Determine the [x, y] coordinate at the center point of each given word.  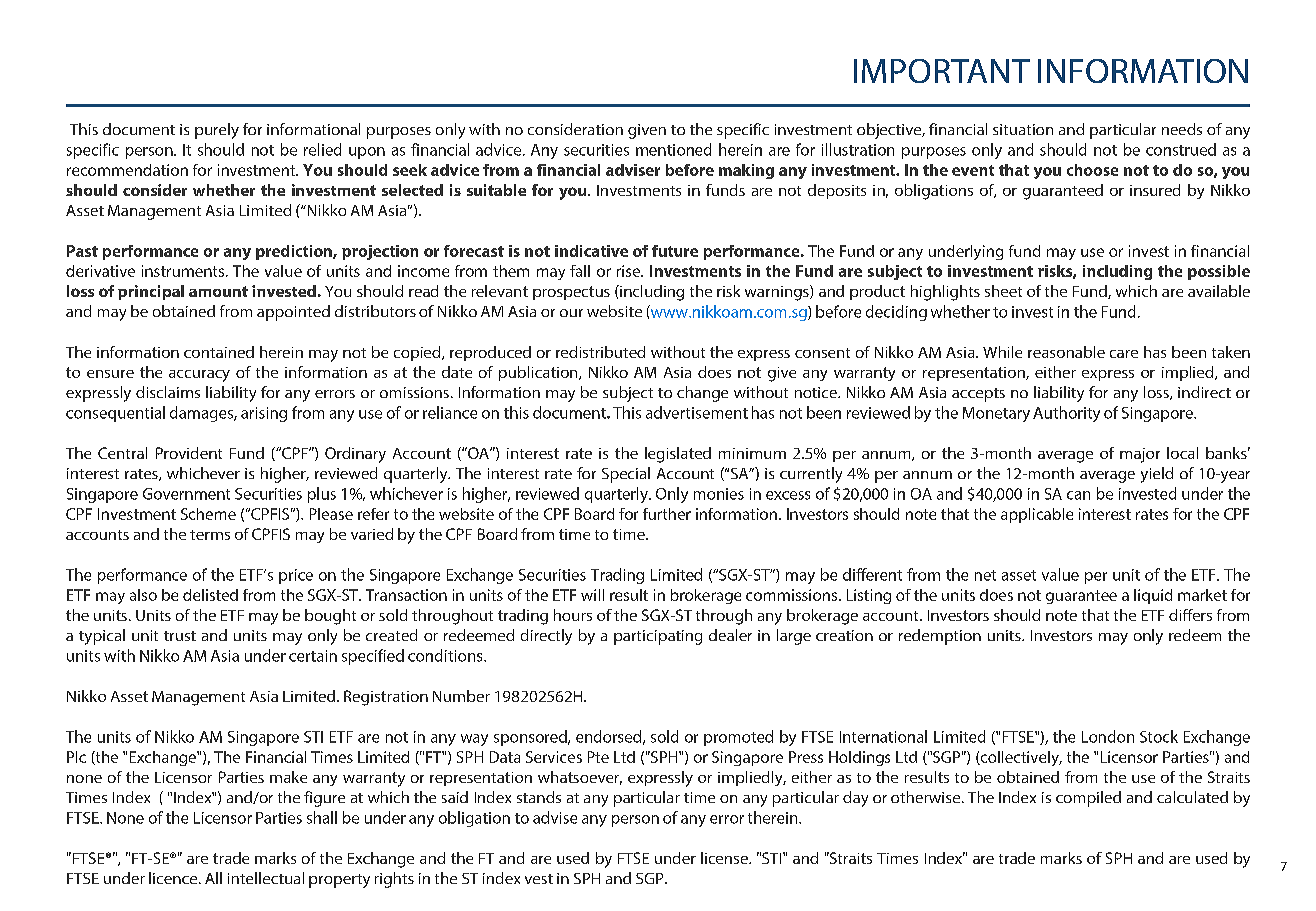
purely [217, 131]
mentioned [673, 149]
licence [174, 878]
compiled [1088, 799]
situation [1023, 129]
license [725, 858]
